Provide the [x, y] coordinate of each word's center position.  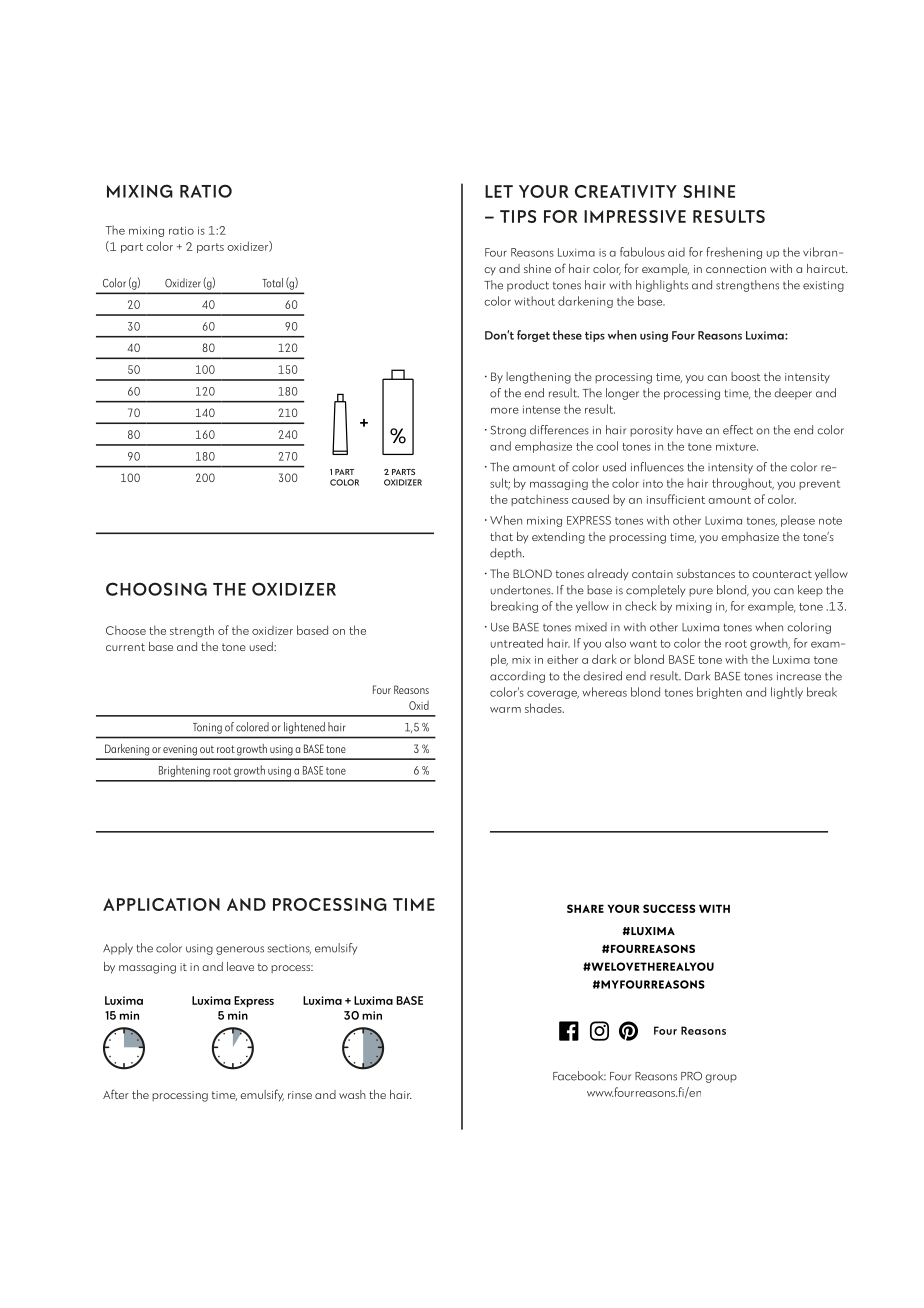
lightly [787, 693]
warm [505, 710]
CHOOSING [156, 589]
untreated [517, 643]
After [116, 1094]
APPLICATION [161, 904]
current [125, 647]
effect [738, 430]
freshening [734, 253]
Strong [508, 431]
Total [272, 283]
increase [799, 676]
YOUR [544, 191]
